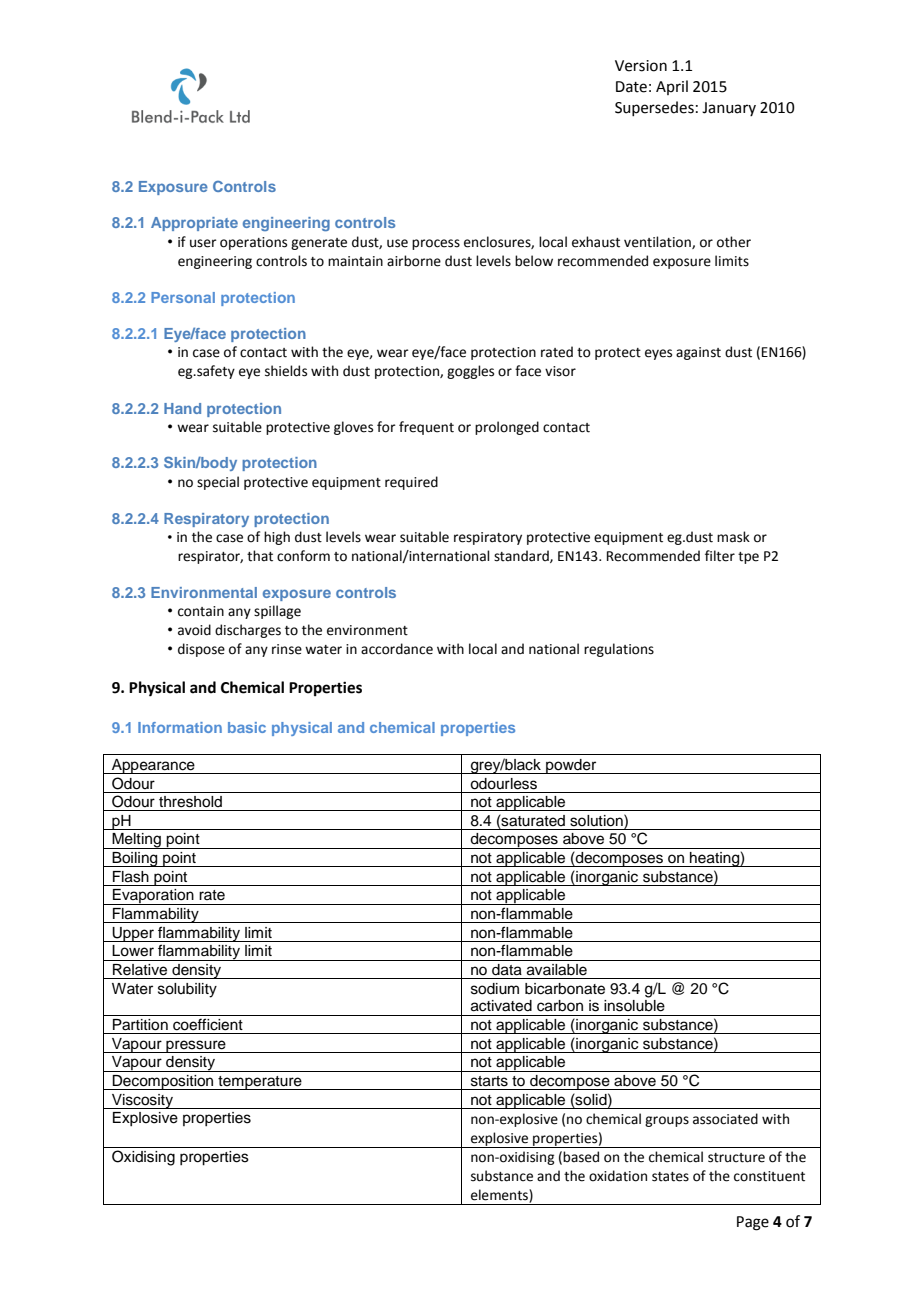  What do you see at coordinates (581, 1157) in the page?
I see `based` at bounding box center [581, 1157].
